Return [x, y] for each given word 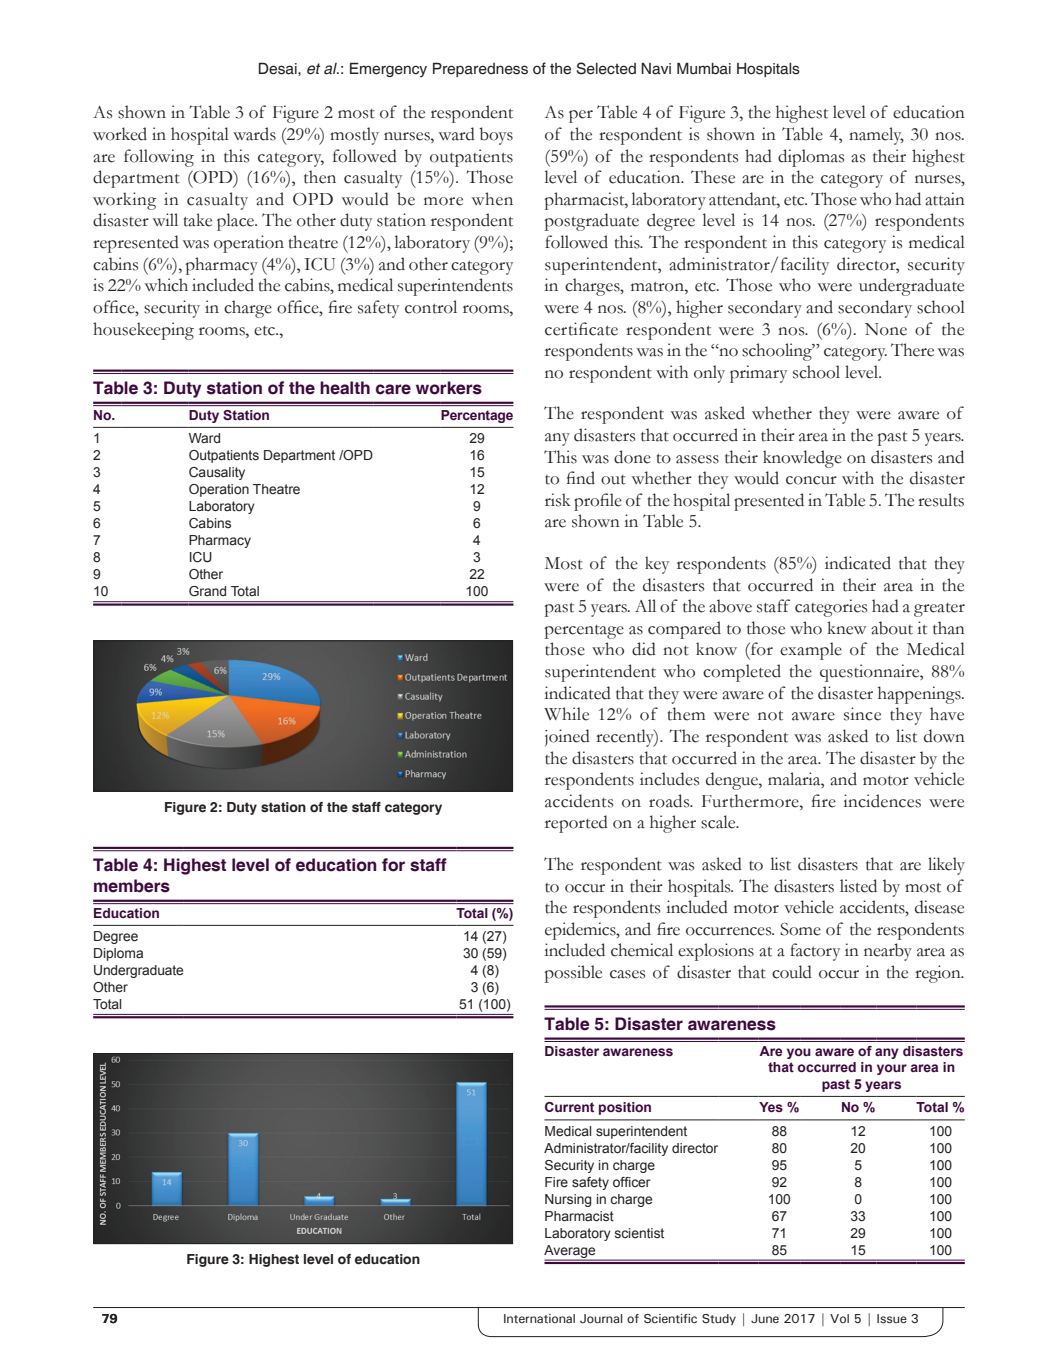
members [132, 886]
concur [811, 480]
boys [496, 136]
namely [876, 136]
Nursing [568, 1200]
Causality [217, 473]
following [159, 158]
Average [571, 1252]
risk [558, 500]
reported [576, 824]
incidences [882, 801]
